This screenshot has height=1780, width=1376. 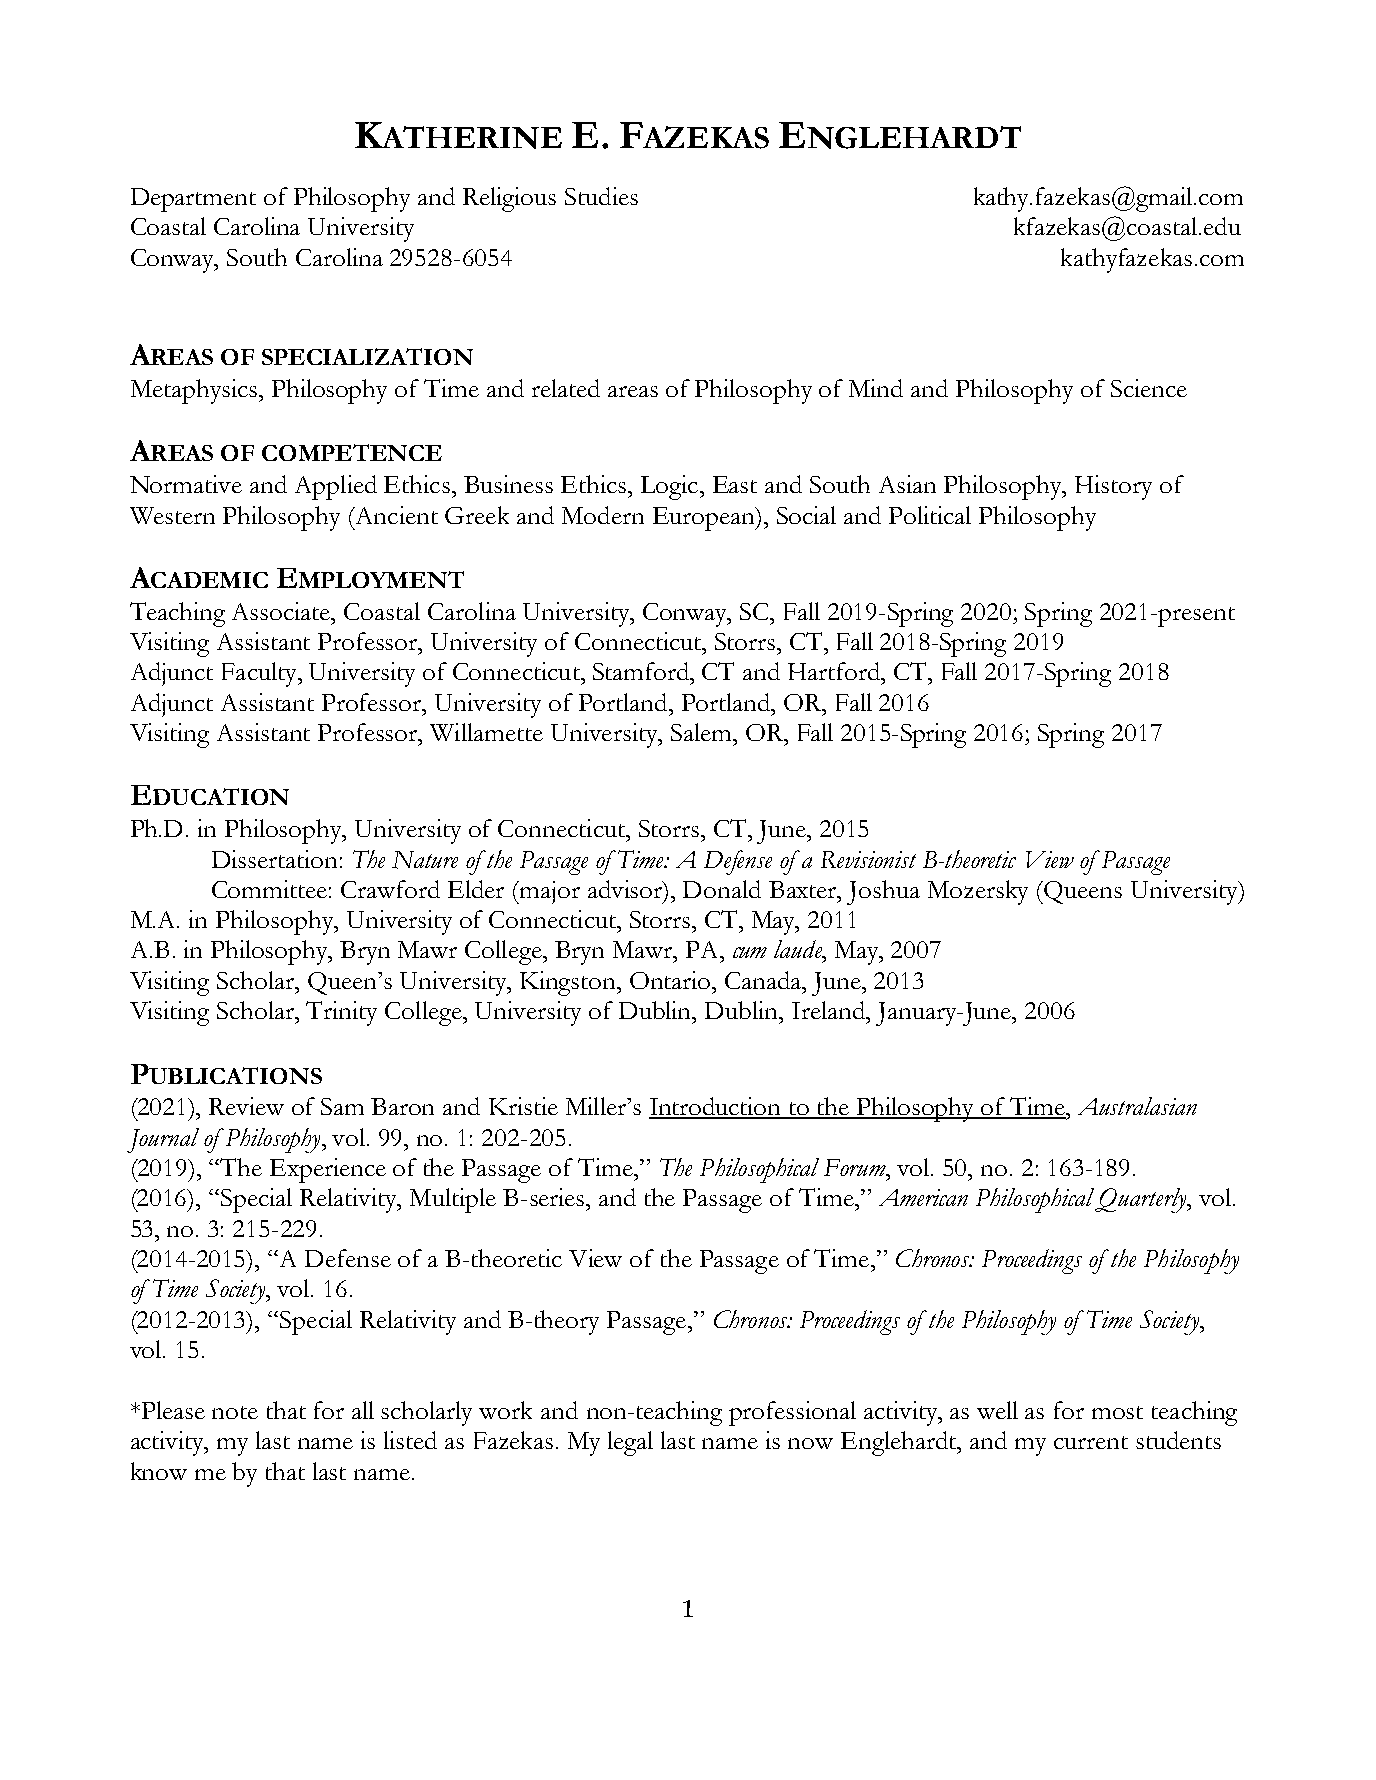 What do you see at coordinates (883, 892) in the screenshot?
I see `Joshua` at bounding box center [883, 892].
